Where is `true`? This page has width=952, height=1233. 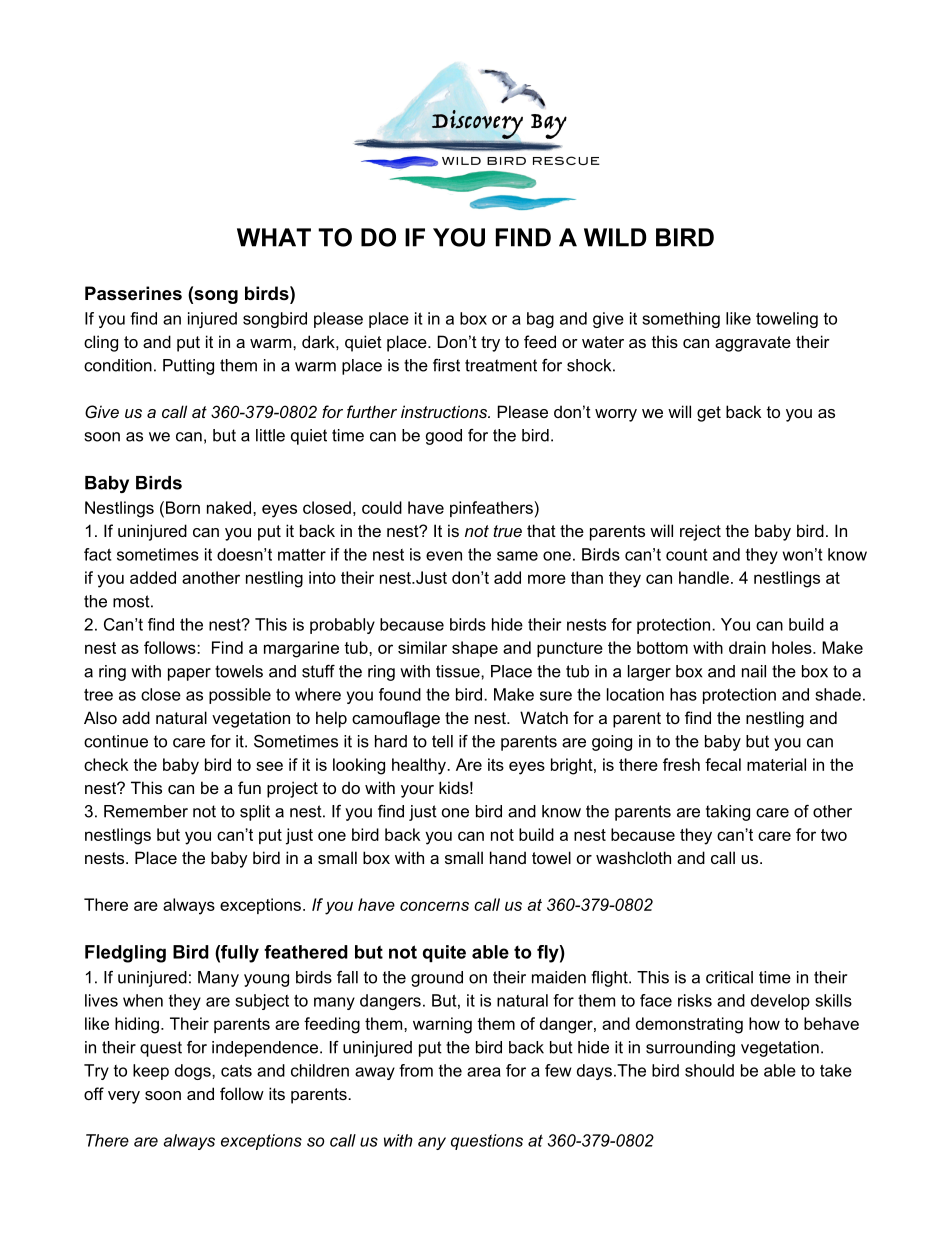
true is located at coordinates (507, 531).
